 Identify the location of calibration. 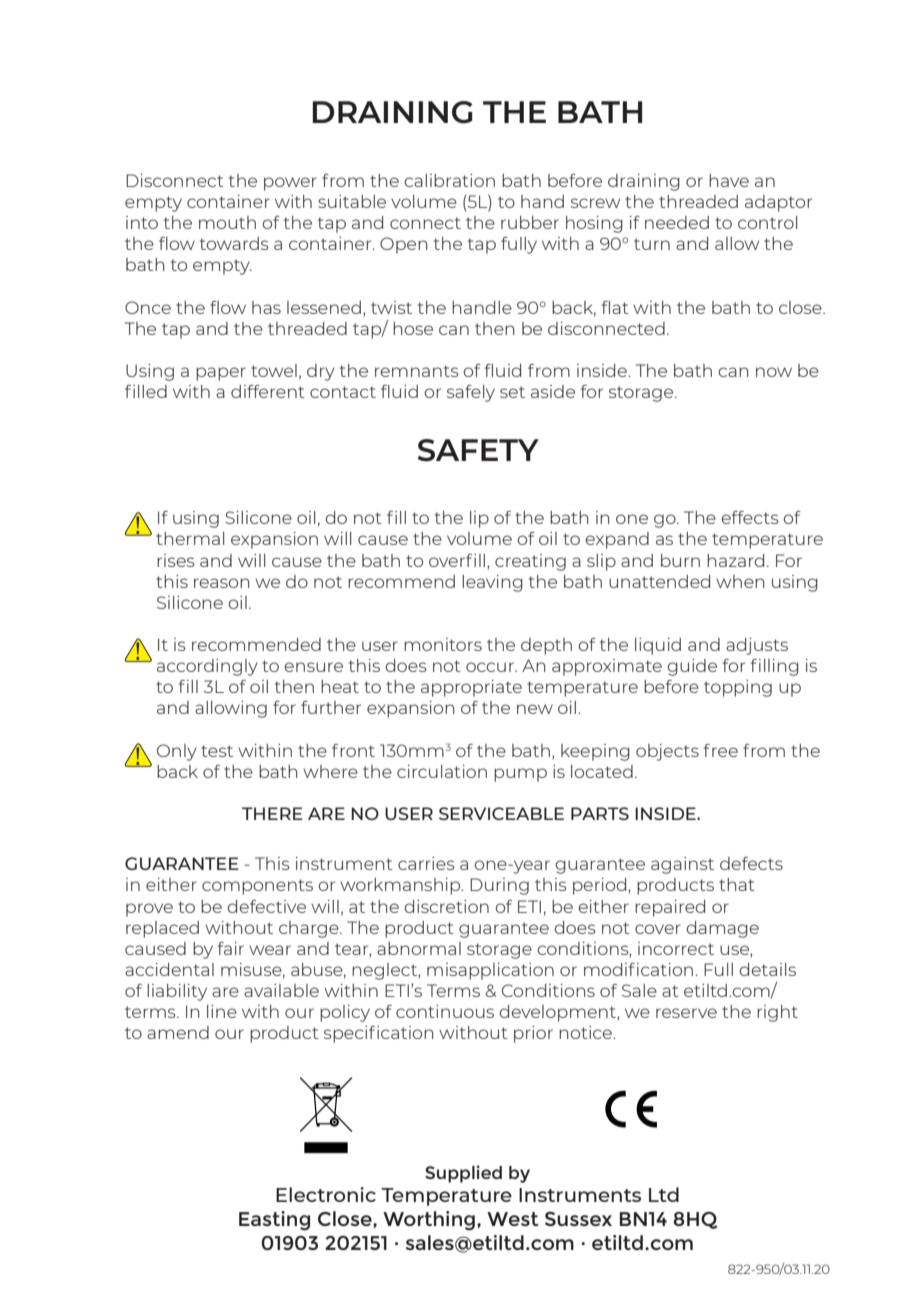
(449, 180).
